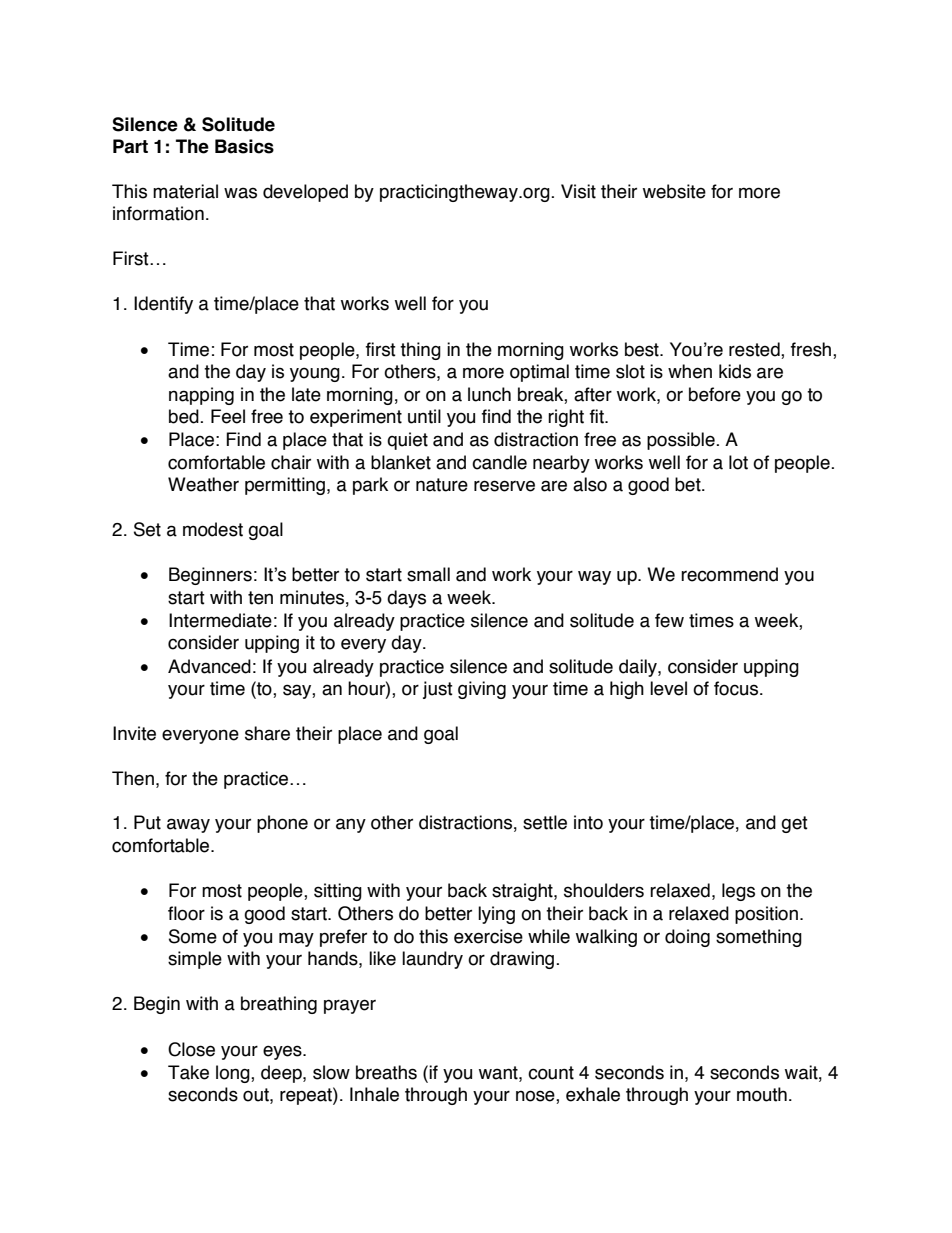 This page has height=1233, width=952. I want to click on nature, so click(442, 485).
